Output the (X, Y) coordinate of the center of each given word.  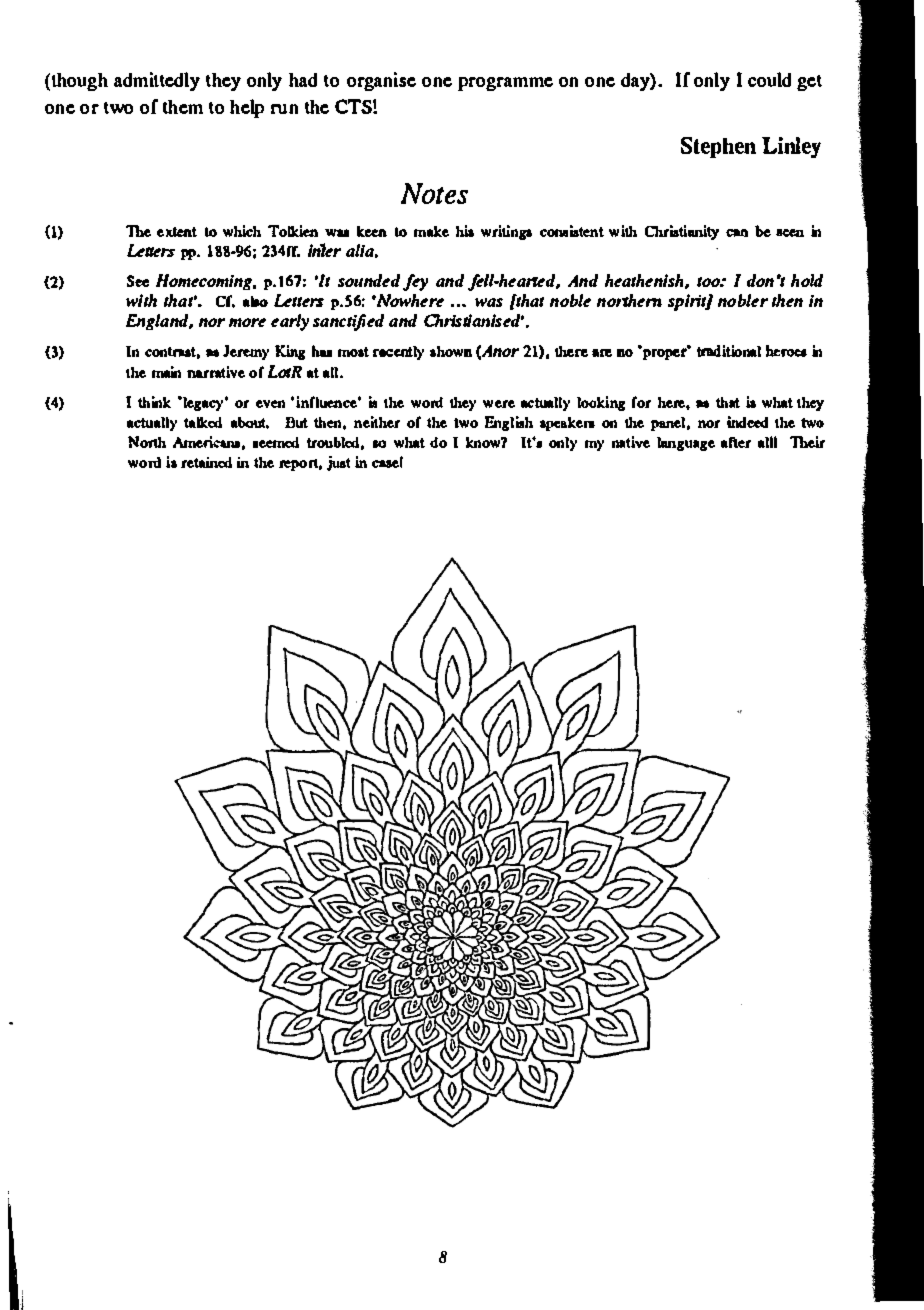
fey (415, 282)
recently (398, 353)
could (769, 79)
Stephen (718, 147)
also (255, 301)
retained (206, 462)
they (223, 82)
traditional (729, 351)
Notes (434, 193)
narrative (216, 372)
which (242, 231)
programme (505, 84)
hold (807, 280)
